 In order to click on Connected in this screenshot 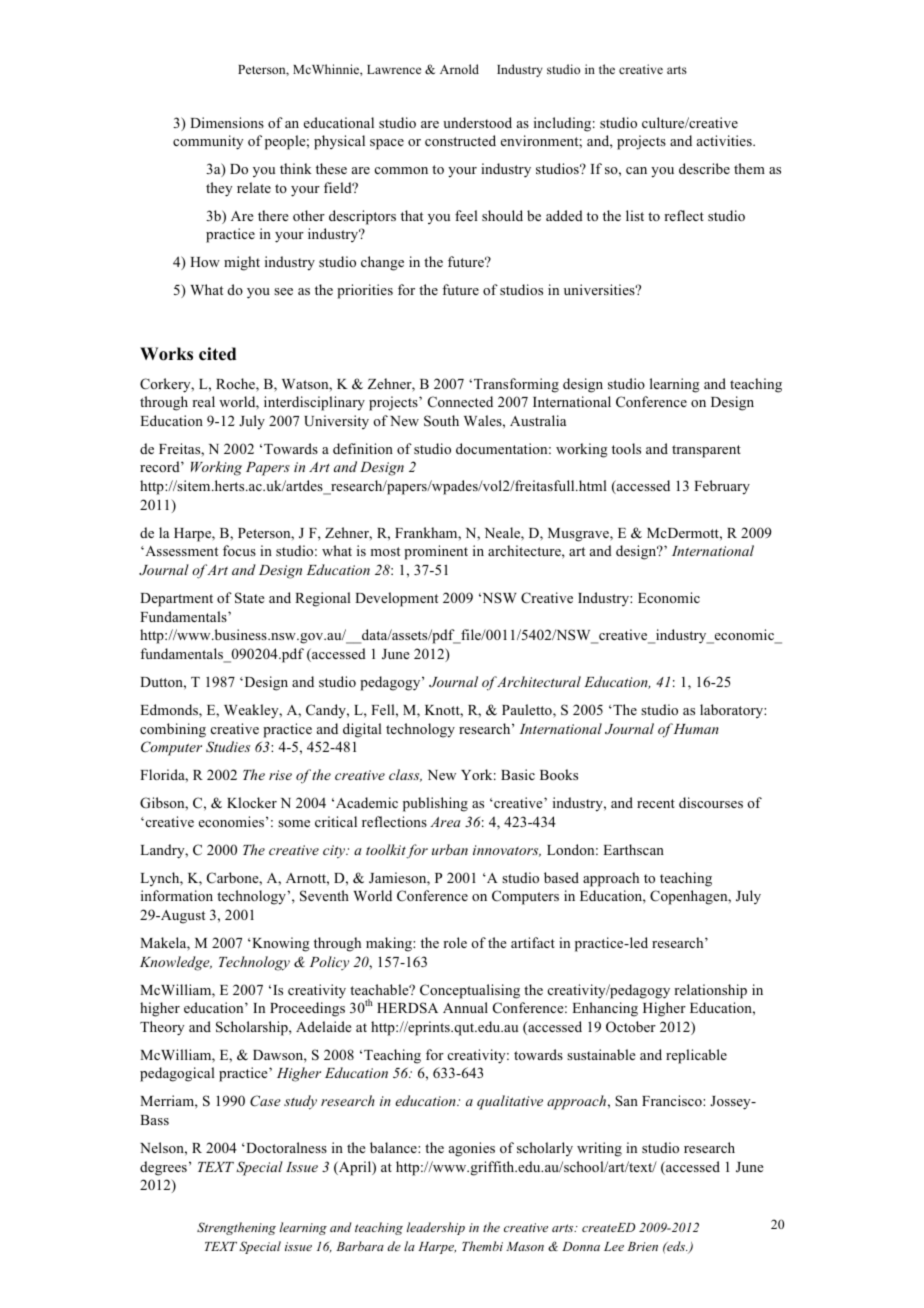, I will do `click(460, 402)`.
